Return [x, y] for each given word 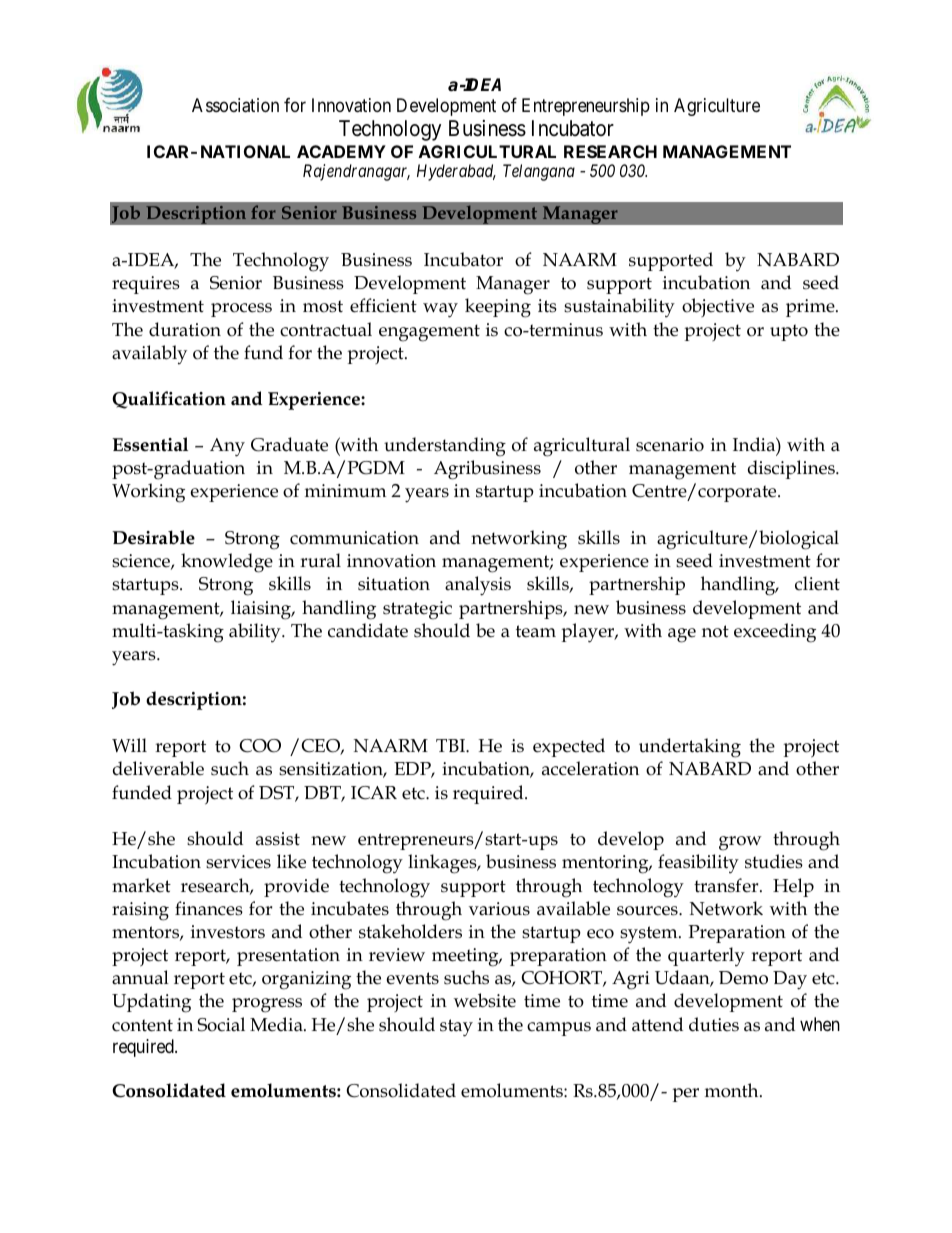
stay [456, 1028]
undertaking [690, 748]
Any [227, 447]
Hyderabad [456, 172]
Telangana [539, 172]
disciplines [792, 469]
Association [235, 105]
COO [260, 746]
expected [569, 747]
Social [221, 1024]
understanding [445, 447]
